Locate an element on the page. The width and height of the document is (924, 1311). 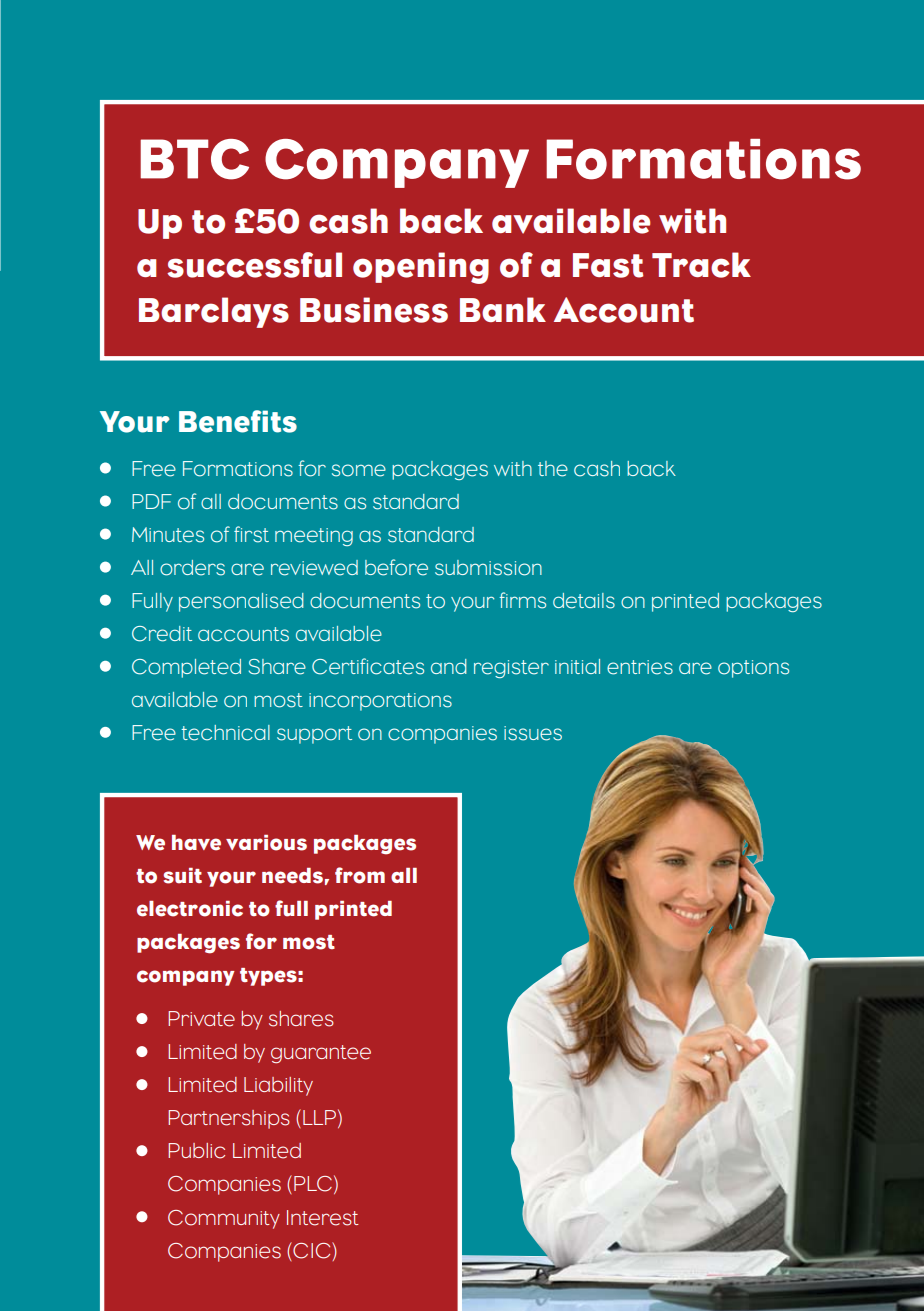
opening is located at coordinates (421, 268).
